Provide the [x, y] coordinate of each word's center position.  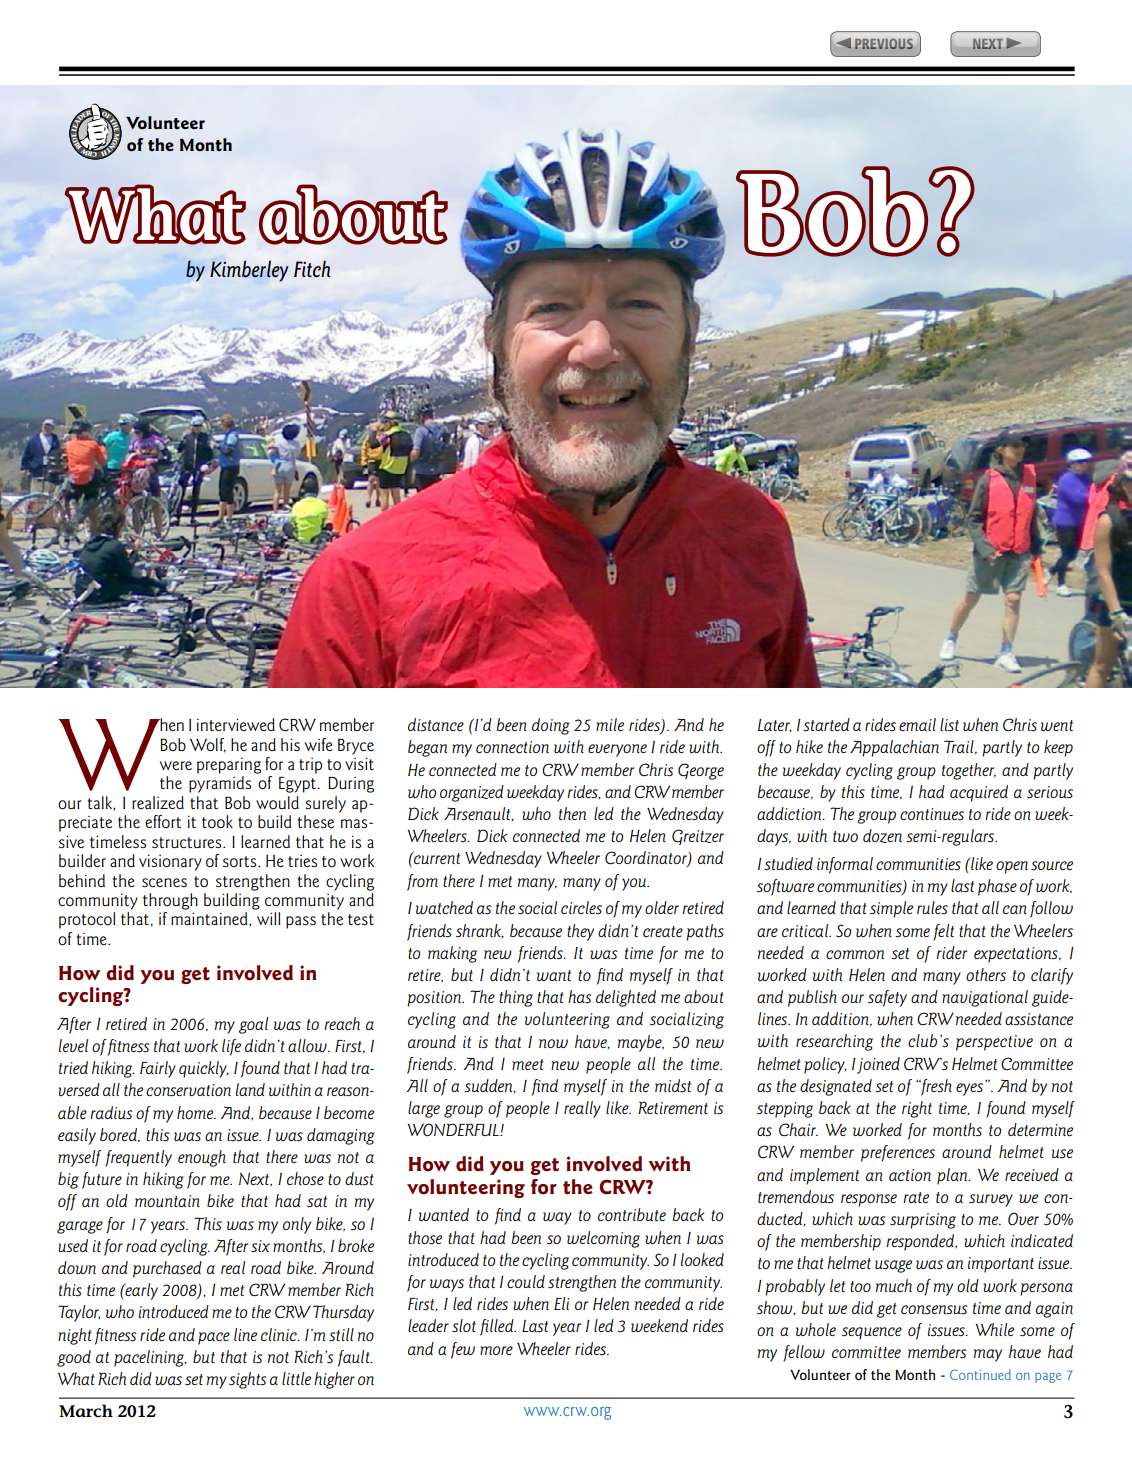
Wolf [208, 745]
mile [610, 724]
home [196, 1112]
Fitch [312, 269]
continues [932, 814]
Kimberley [249, 271]
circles [581, 907]
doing [551, 726]
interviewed [236, 724]
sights [248, 1380]
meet [528, 1064]
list [949, 724]
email [917, 724]
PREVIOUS [884, 44]
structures [188, 842]
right [917, 1109]
